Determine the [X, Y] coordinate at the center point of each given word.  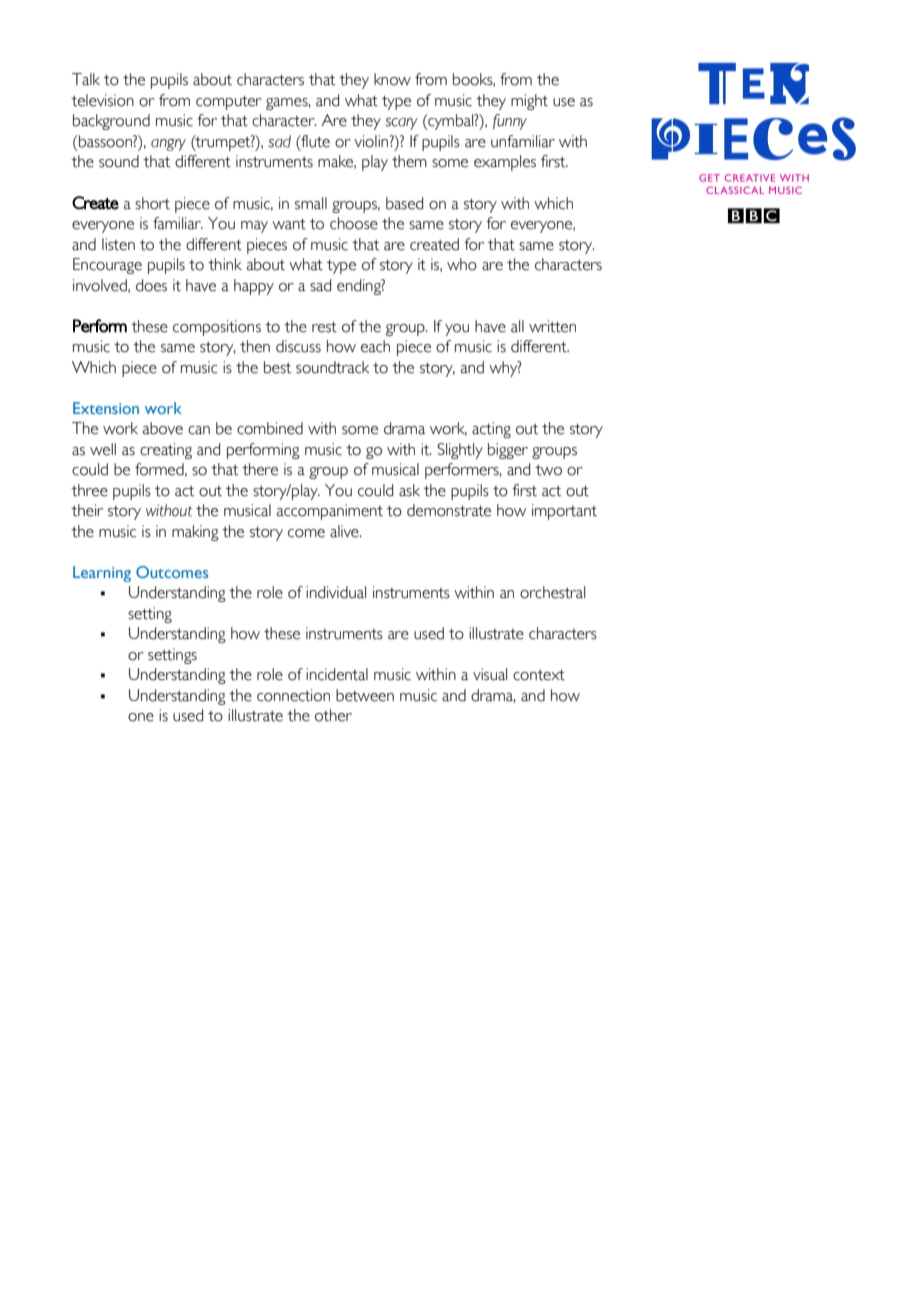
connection [293, 695]
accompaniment [330, 512]
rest [324, 327]
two [548, 470]
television [102, 100]
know [392, 79]
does [151, 285]
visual [490, 674]
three [89, 490]
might [529, 102]
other [333, 715]
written [552, 326]
